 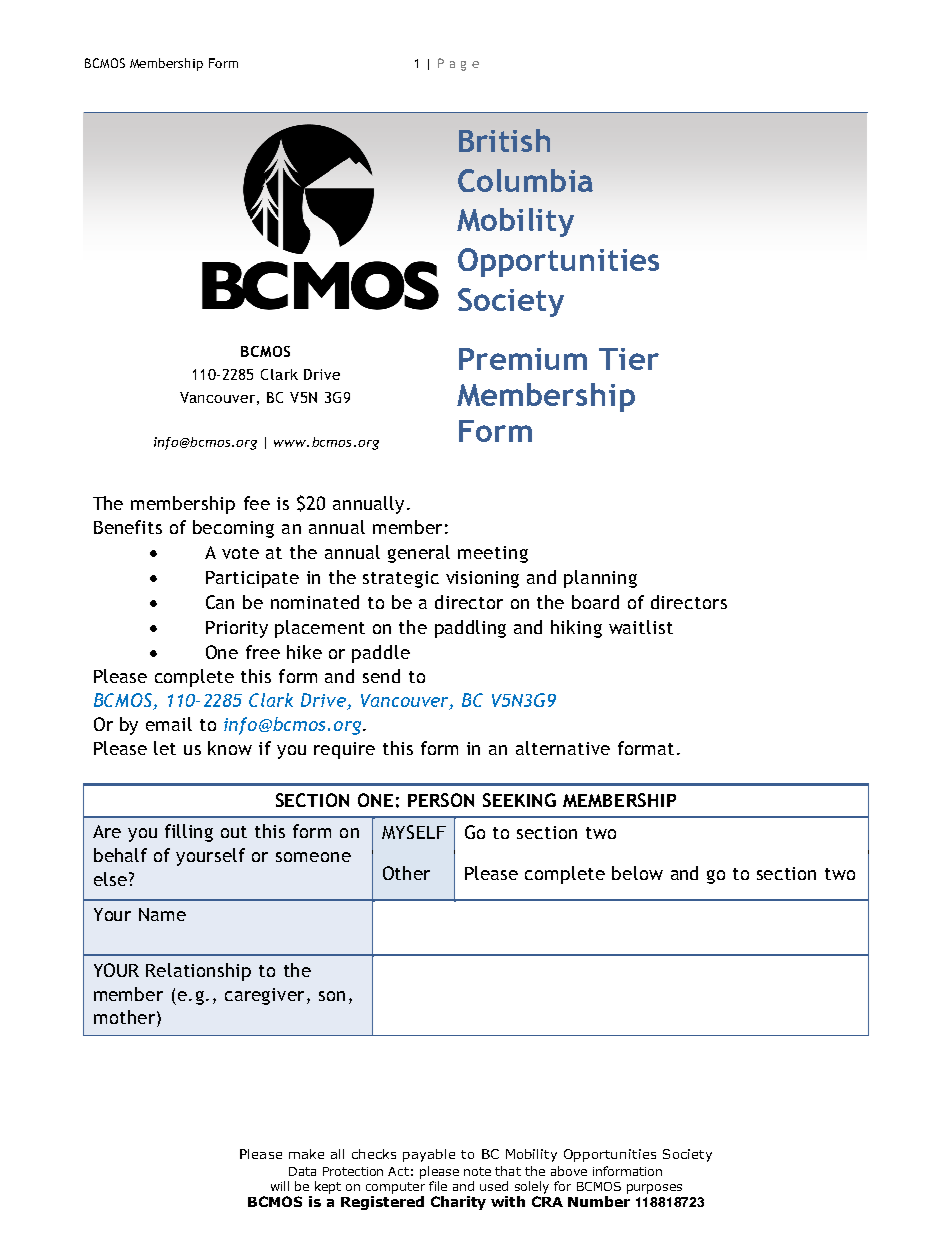 I want to click on MYSELF, so click(x=414, y=832).
